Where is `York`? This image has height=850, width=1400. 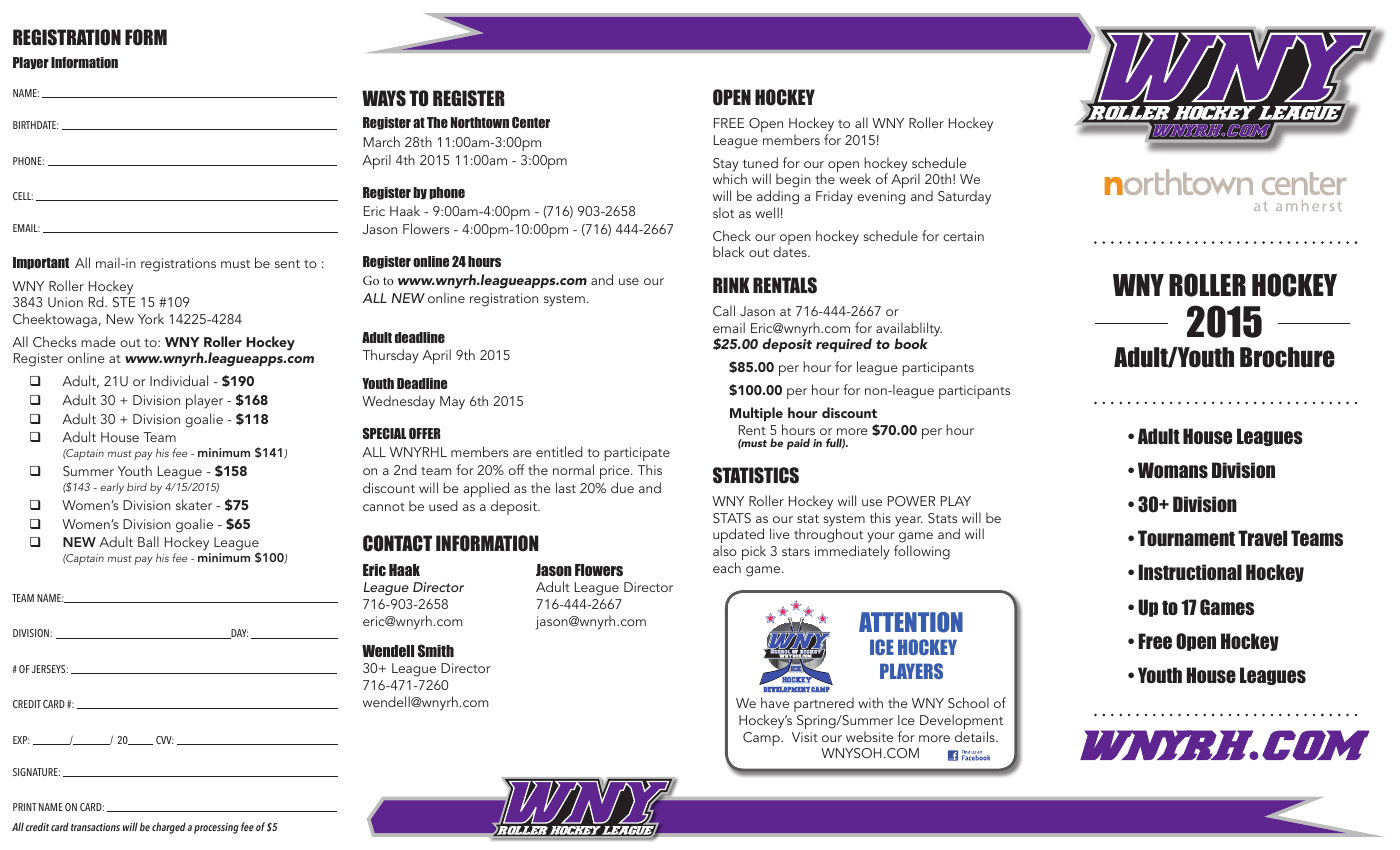 York is located at coordinates (151, 318).
